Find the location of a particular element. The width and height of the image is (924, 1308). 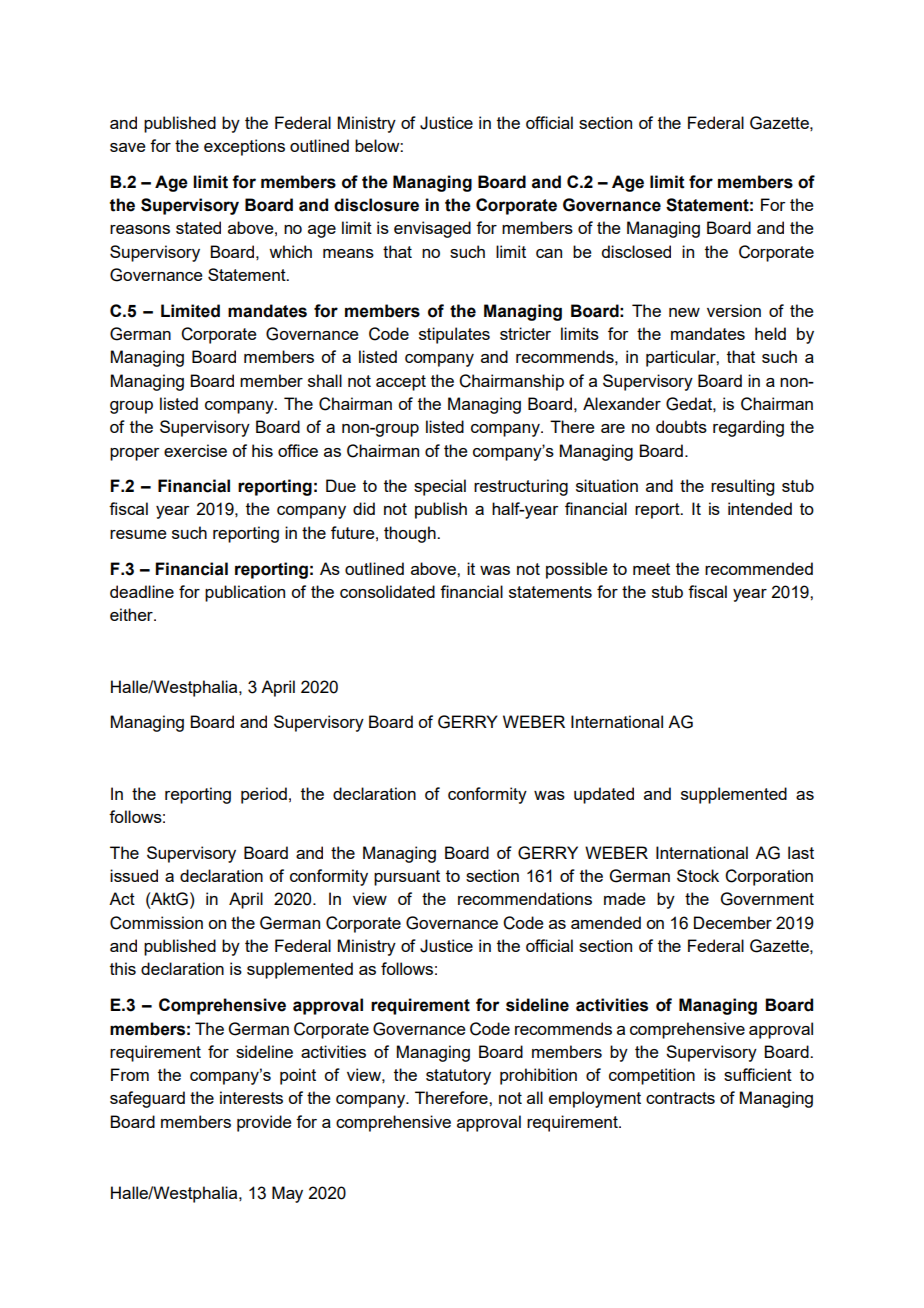

statutory is located at coordinates (458, 1077).
